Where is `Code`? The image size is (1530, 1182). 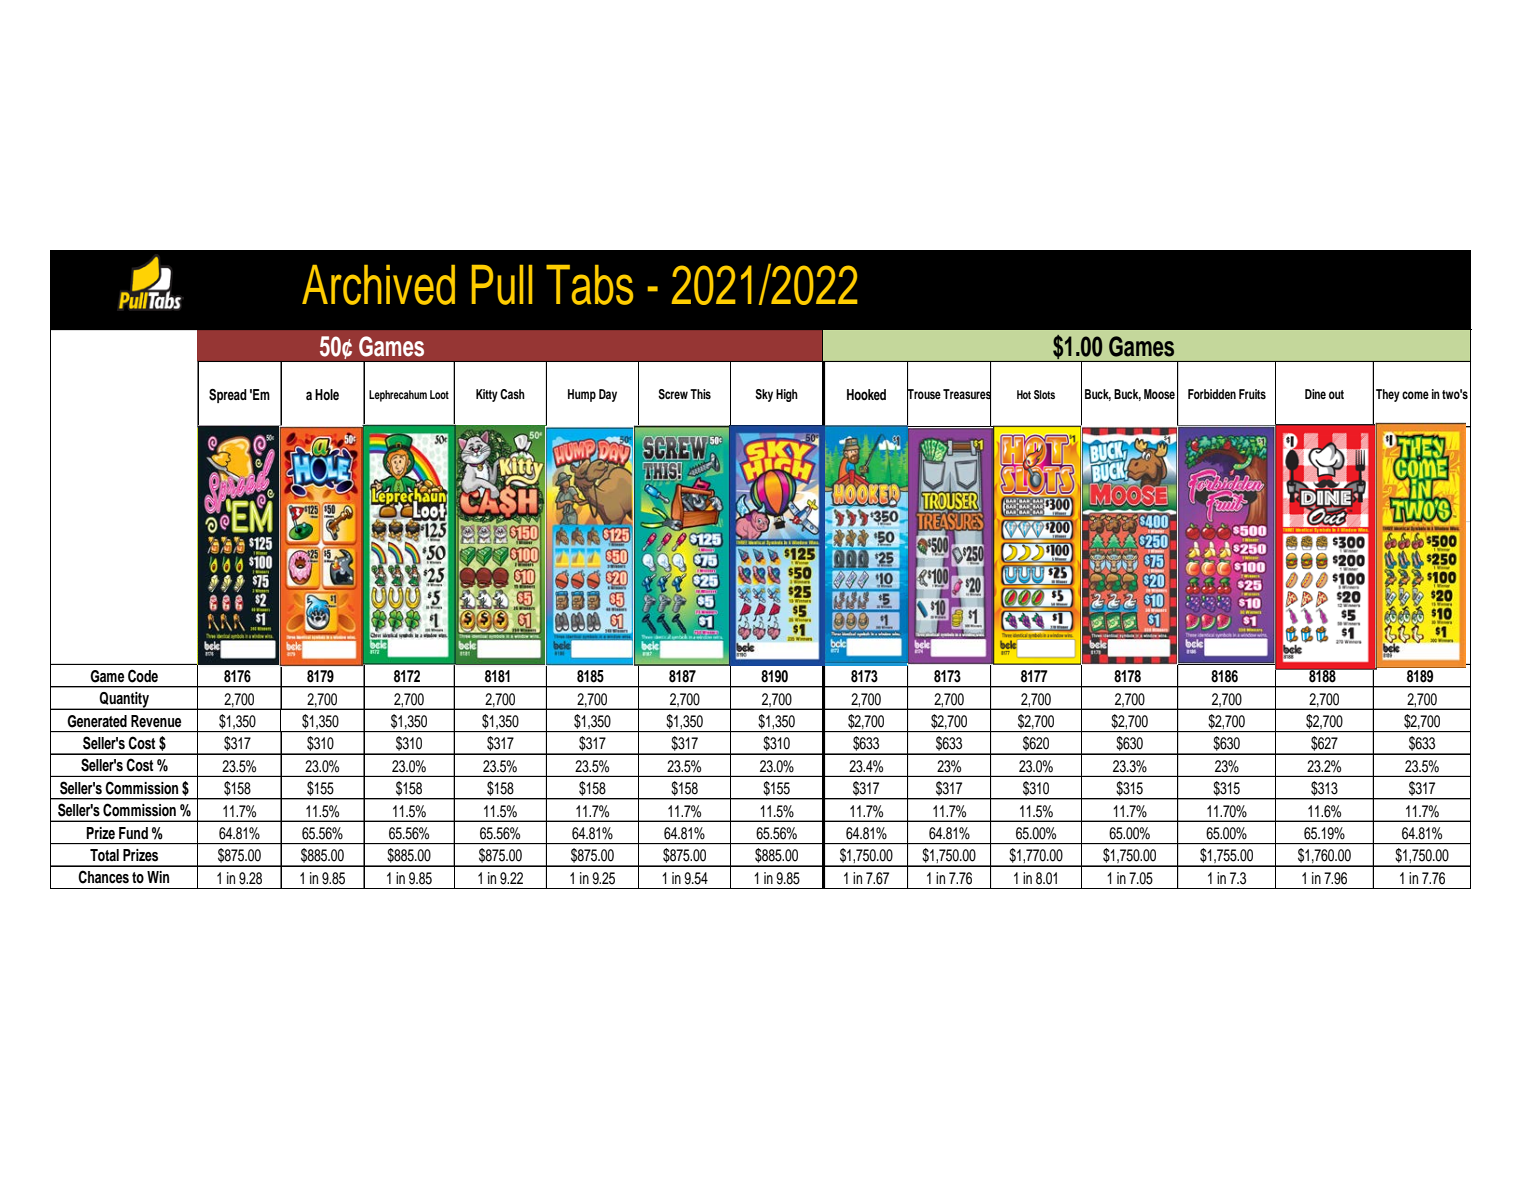
Code is located at coordinates (143, 676).
